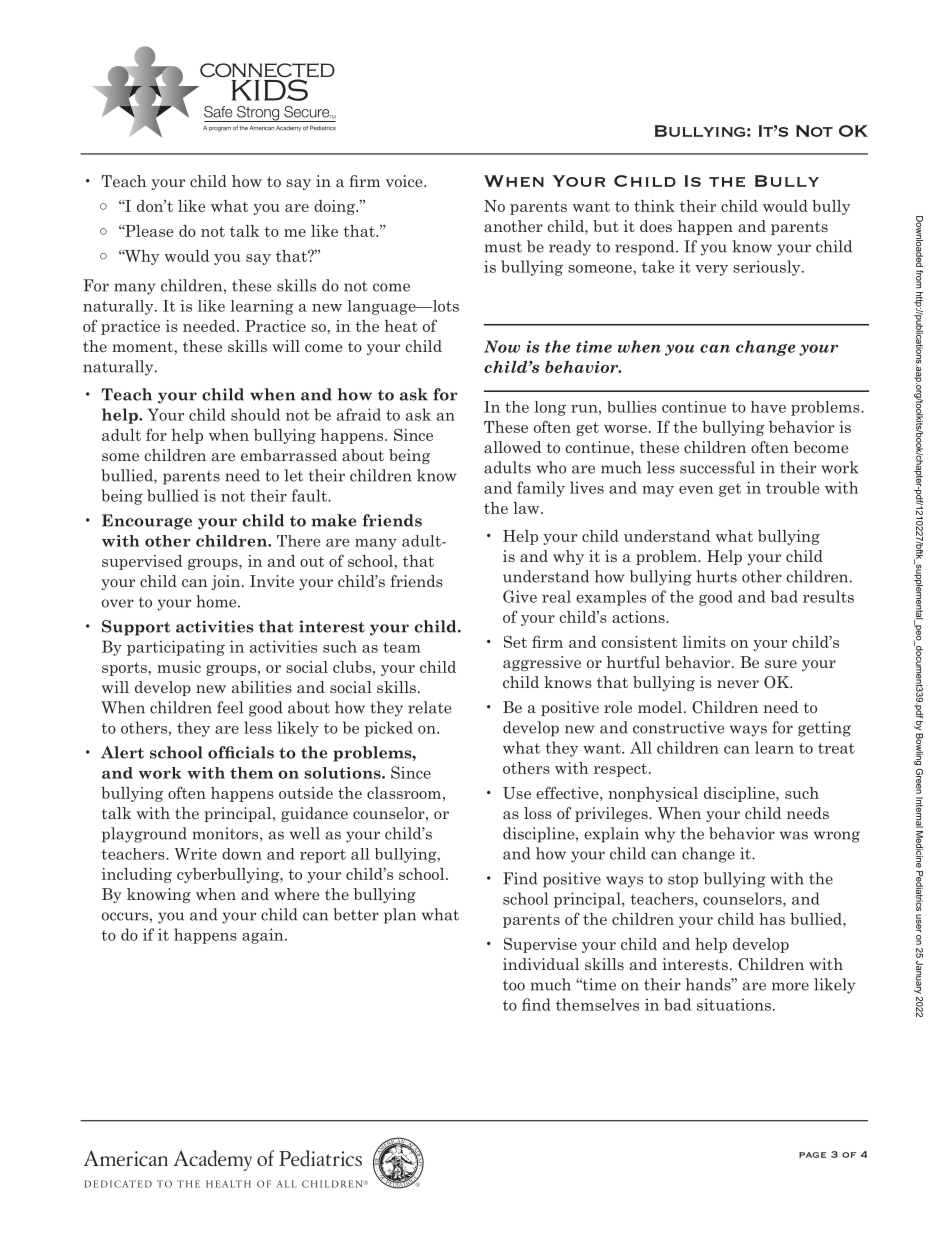 This image has height=1233, width=952. What do you see at coordinates (812, 1155) in the image?
I see `page` at bounding box center [812, 1155].
